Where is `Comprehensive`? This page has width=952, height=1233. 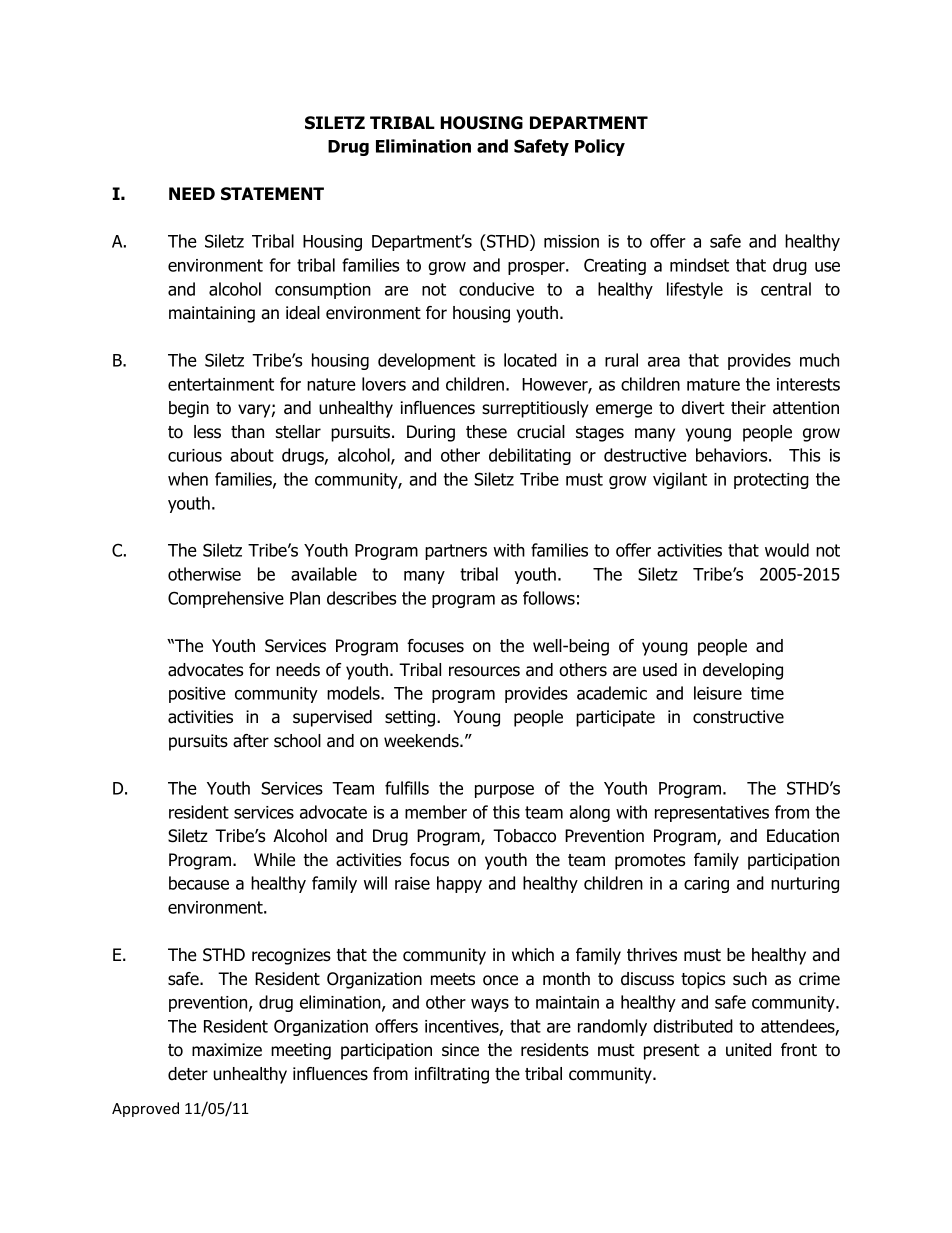 Comprehensive is located at coordinates (226, 599).
